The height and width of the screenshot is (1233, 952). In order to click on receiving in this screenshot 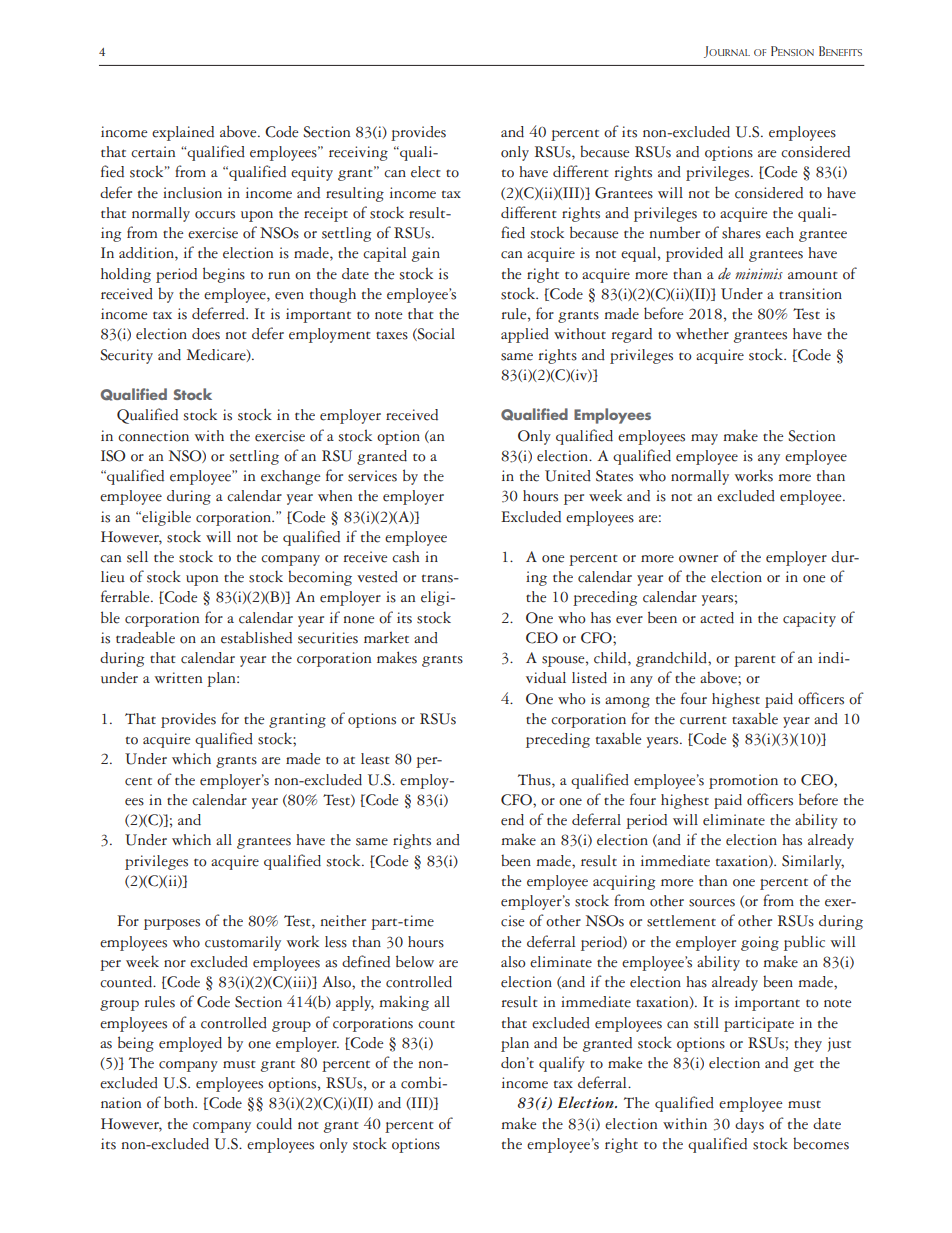, I will do `click(358, 153)`.
